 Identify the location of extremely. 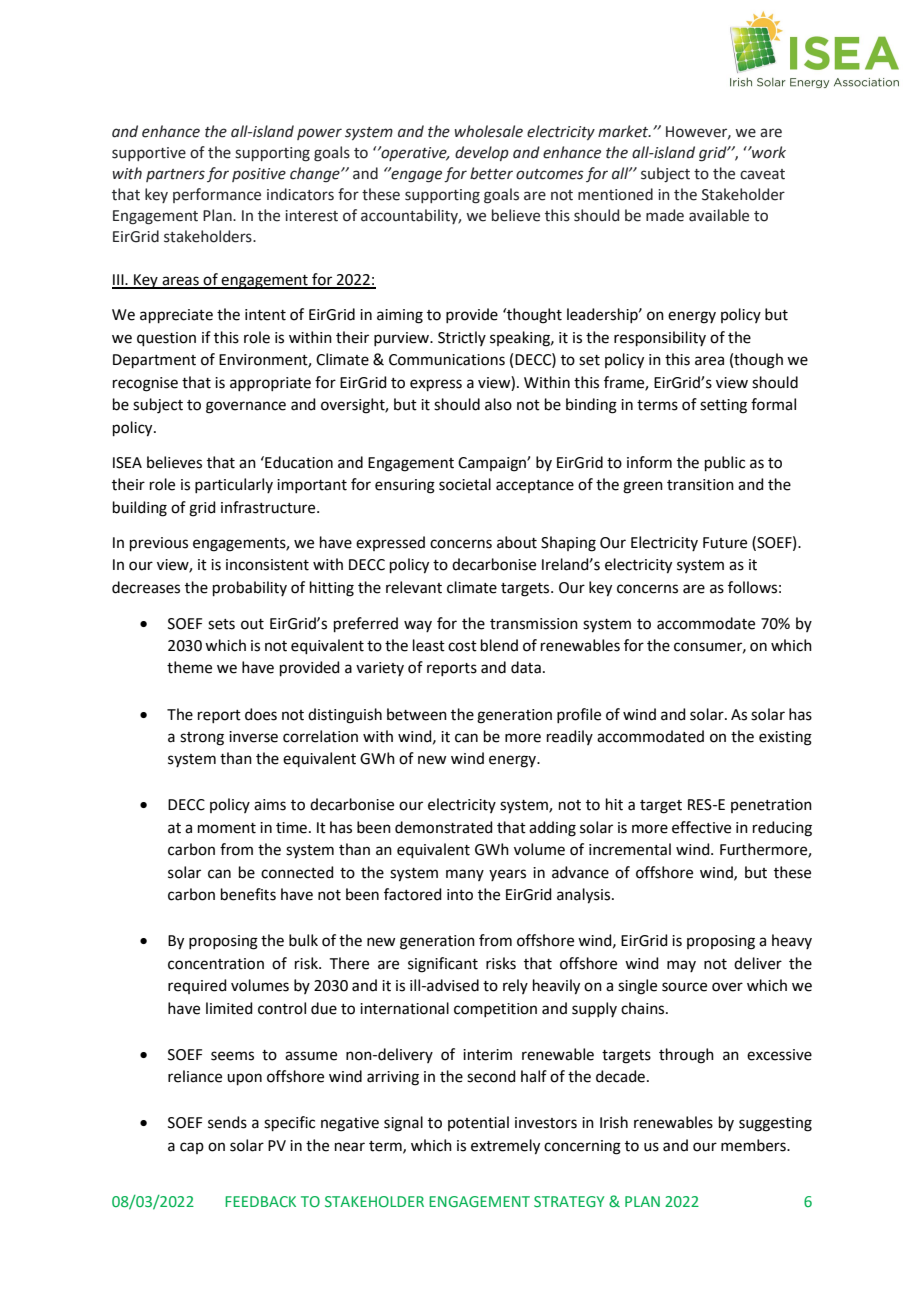
(505, 1147).
